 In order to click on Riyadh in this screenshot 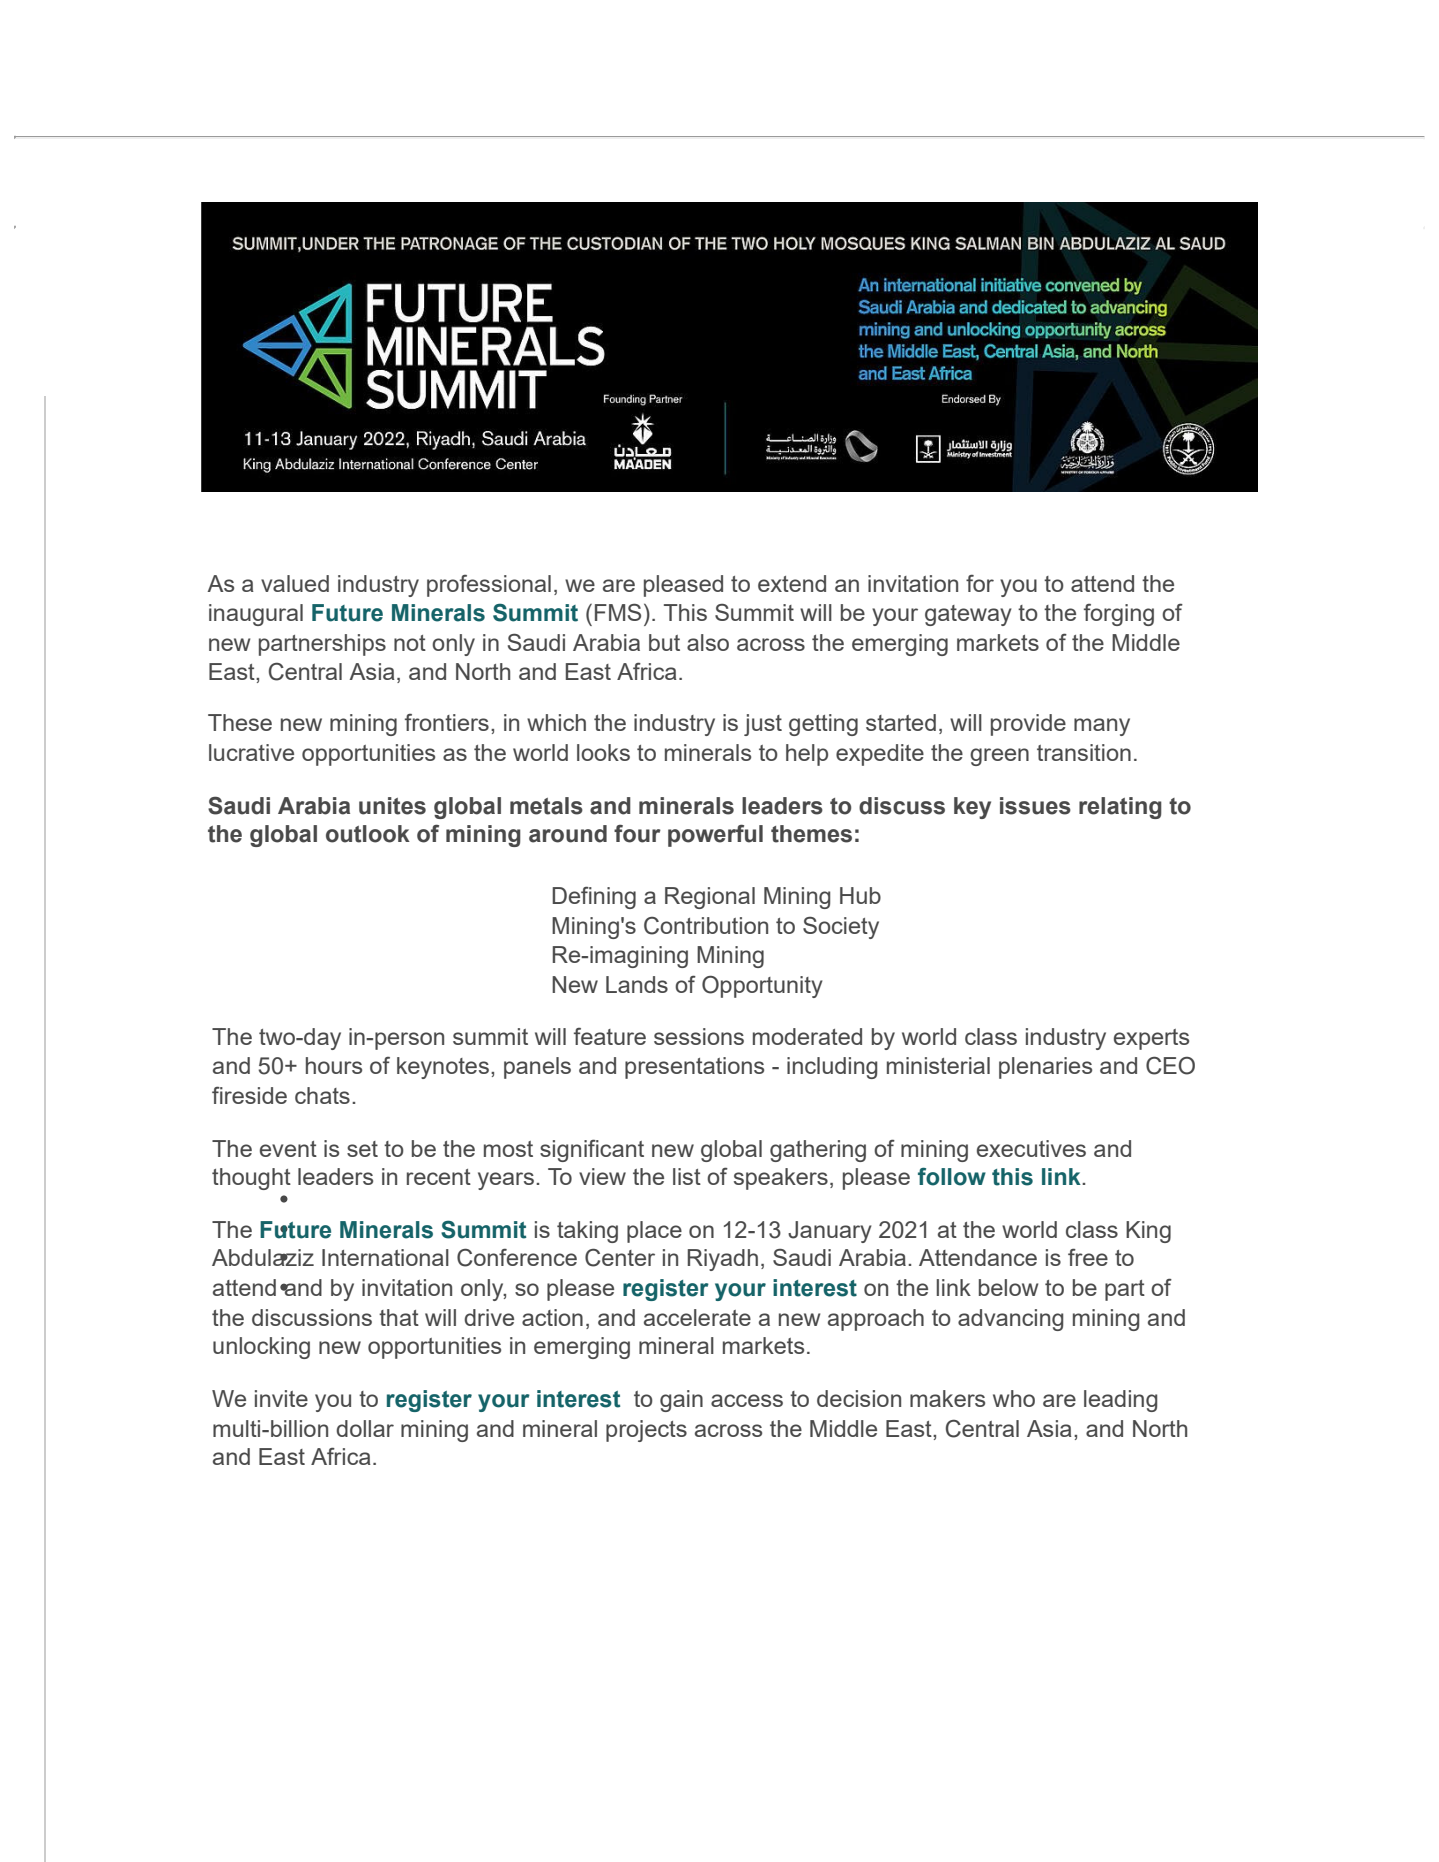, I will do `click(723, 1260)`.
